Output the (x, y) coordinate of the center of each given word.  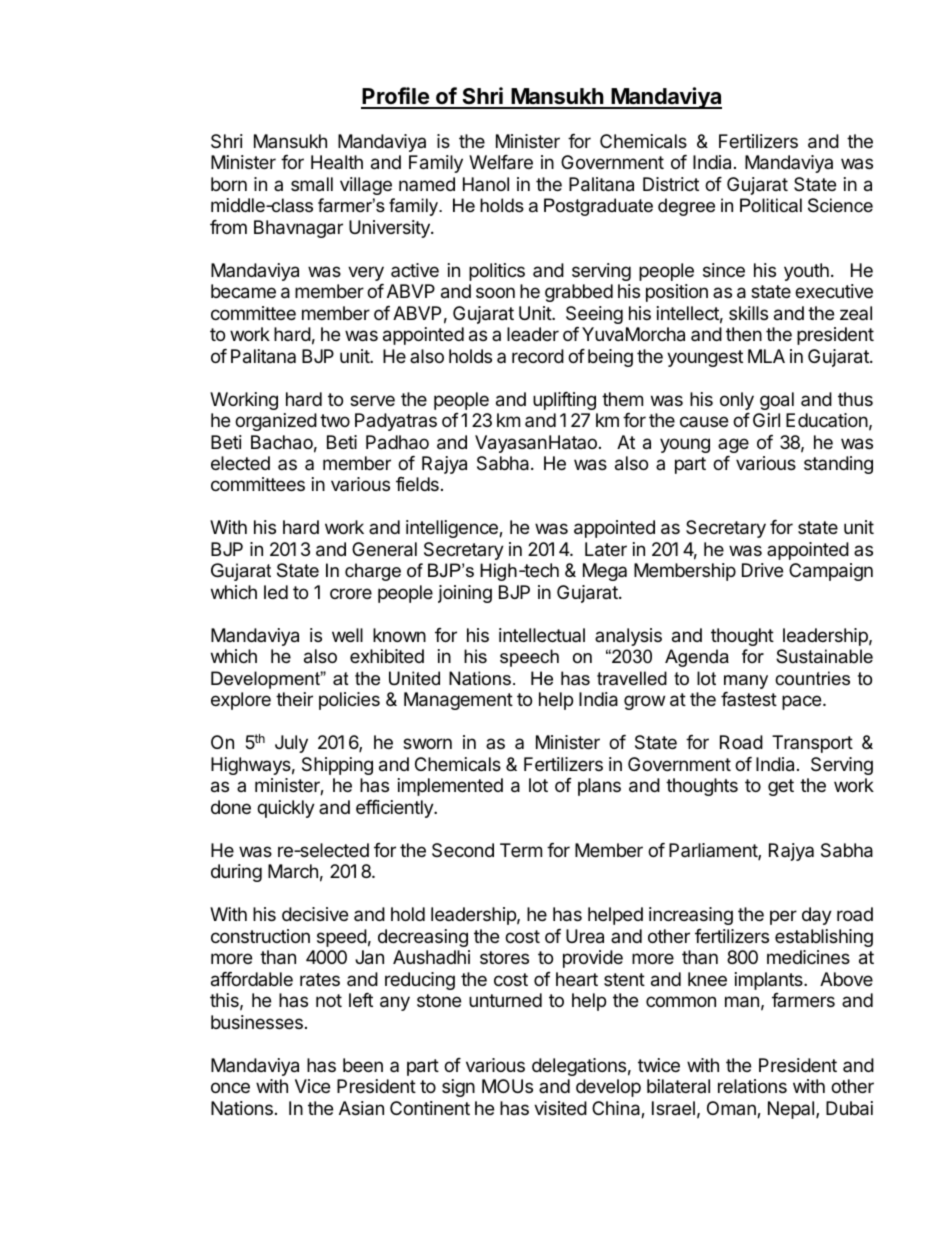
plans (599, 787)
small (312, 184)
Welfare (501, 162)
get (781, 787)
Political (771, 205)
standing (838, 465)
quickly (286, 809)
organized (276, 422)
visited (560, 1108)
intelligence (453, 529)
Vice (312, 1086)
